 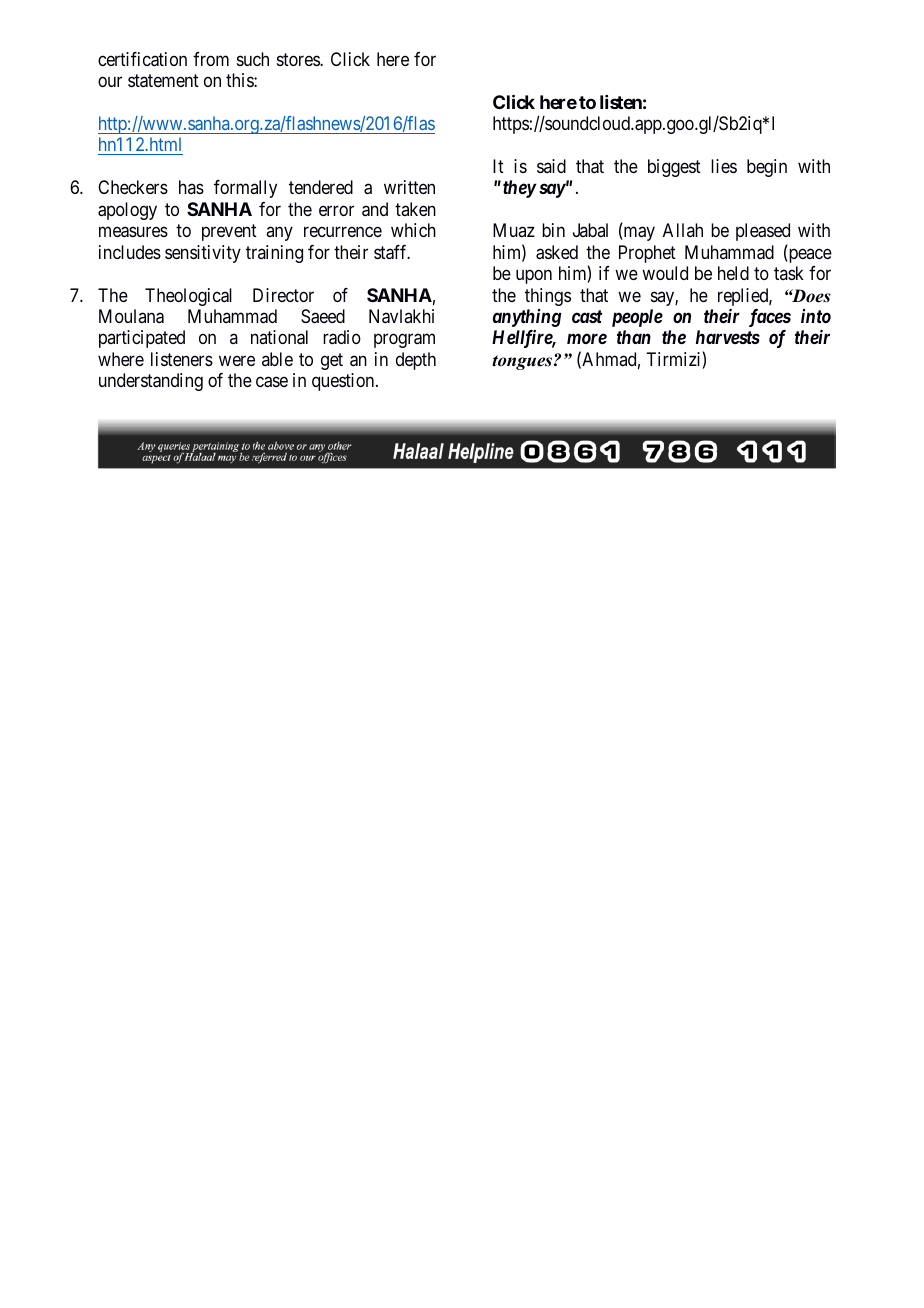 I want to click on prevent, so click(x=229, y=232).
